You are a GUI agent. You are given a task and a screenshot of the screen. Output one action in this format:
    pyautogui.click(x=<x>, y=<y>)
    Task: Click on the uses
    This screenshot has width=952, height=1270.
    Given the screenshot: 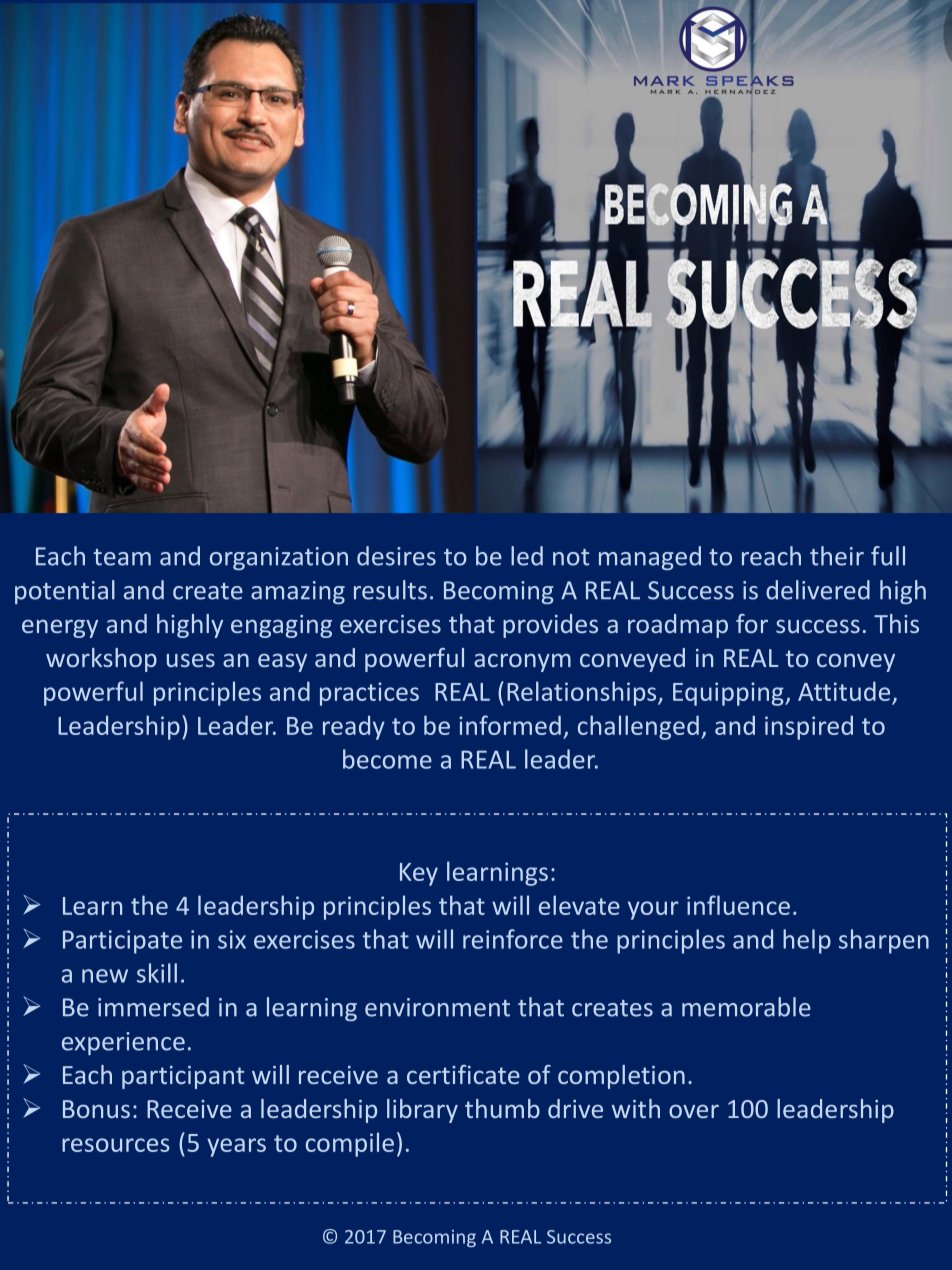 What is the action you would take?
    pyautogui.click(x=191, y=660)
